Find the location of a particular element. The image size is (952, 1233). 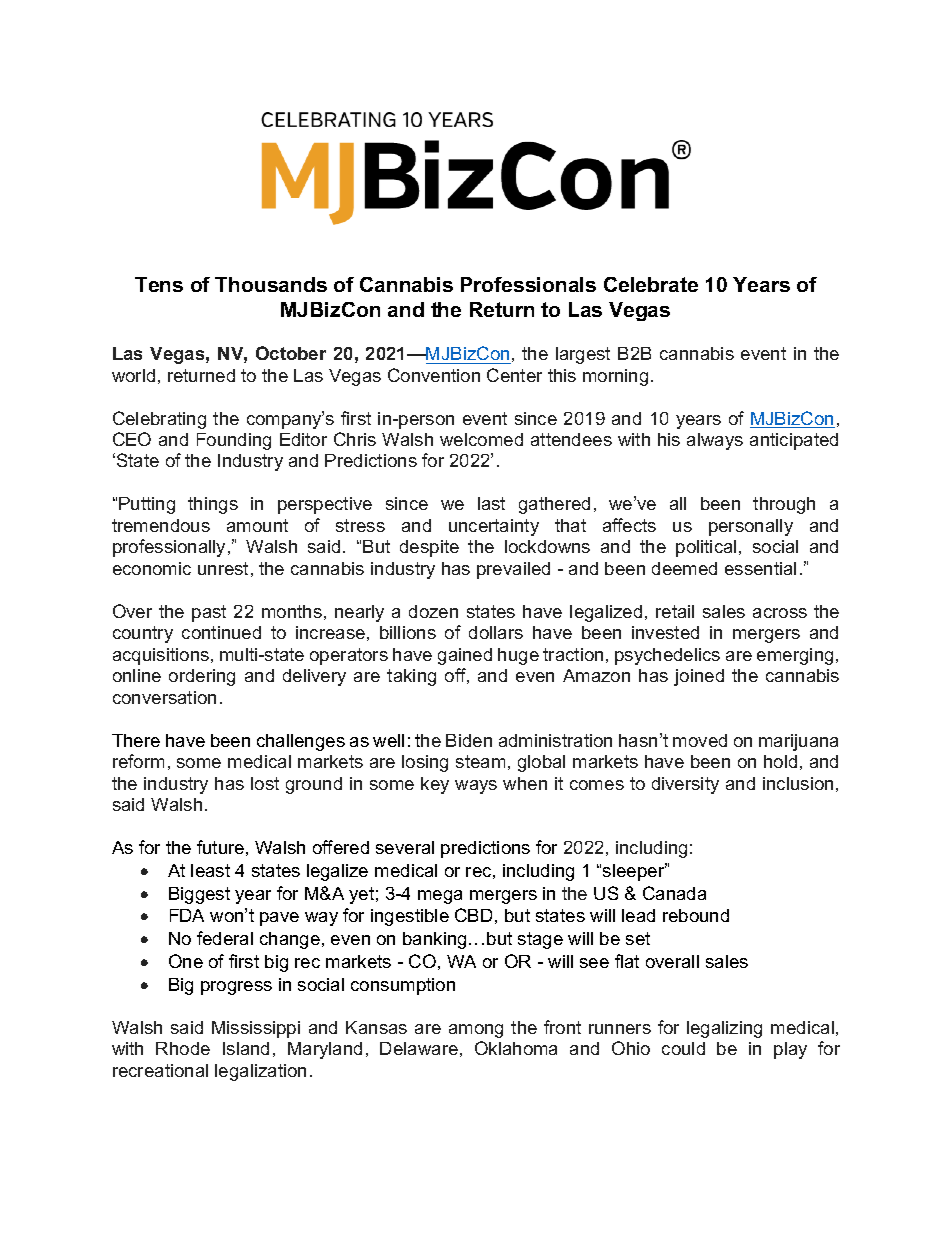

Tens is located at coordinates (159, 284).
